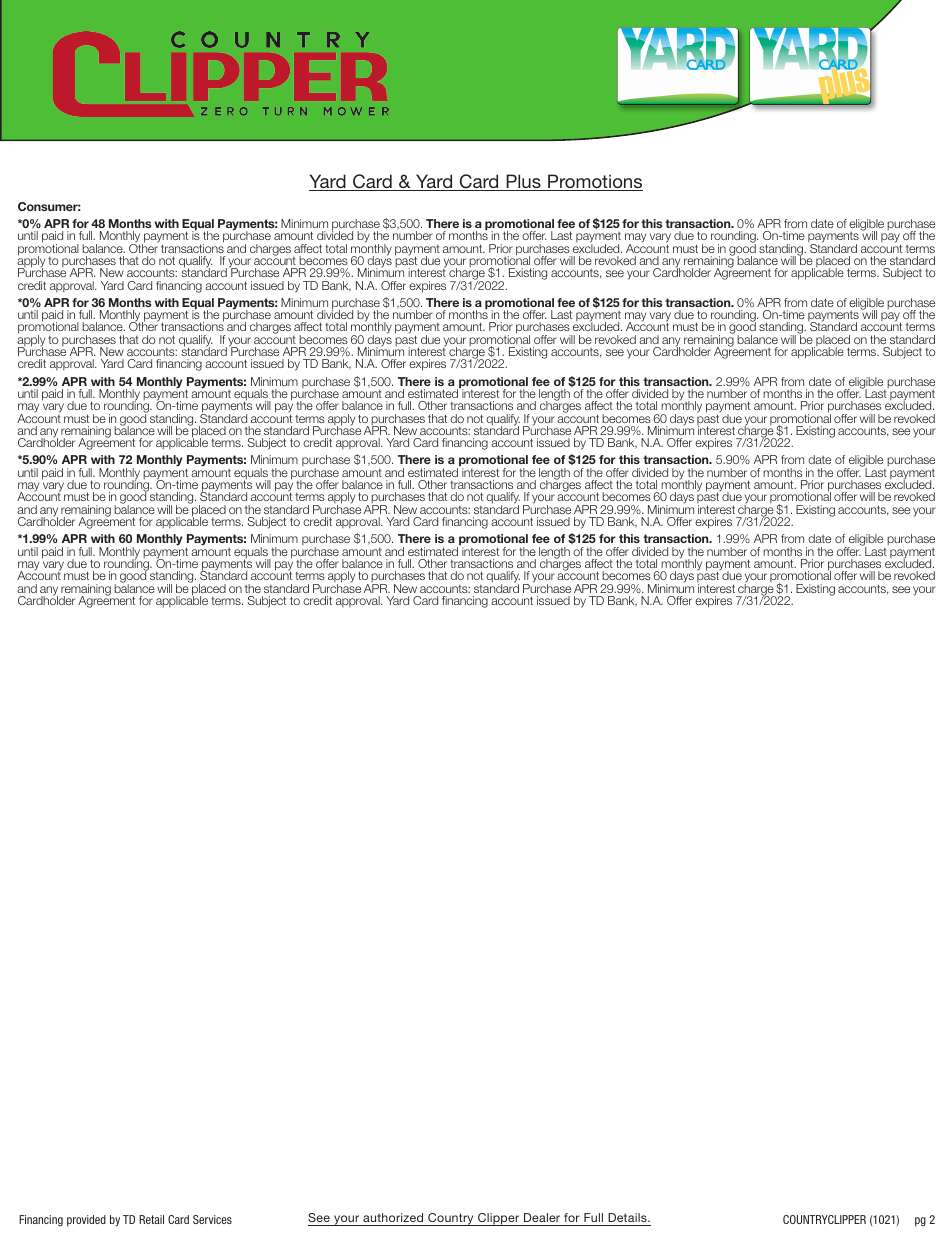 Image resolution: width=952 pixels, height=1233 pixels. Describe the element at coordinates (594, 182) in the screenshot. I see `Promotions` at that location.
